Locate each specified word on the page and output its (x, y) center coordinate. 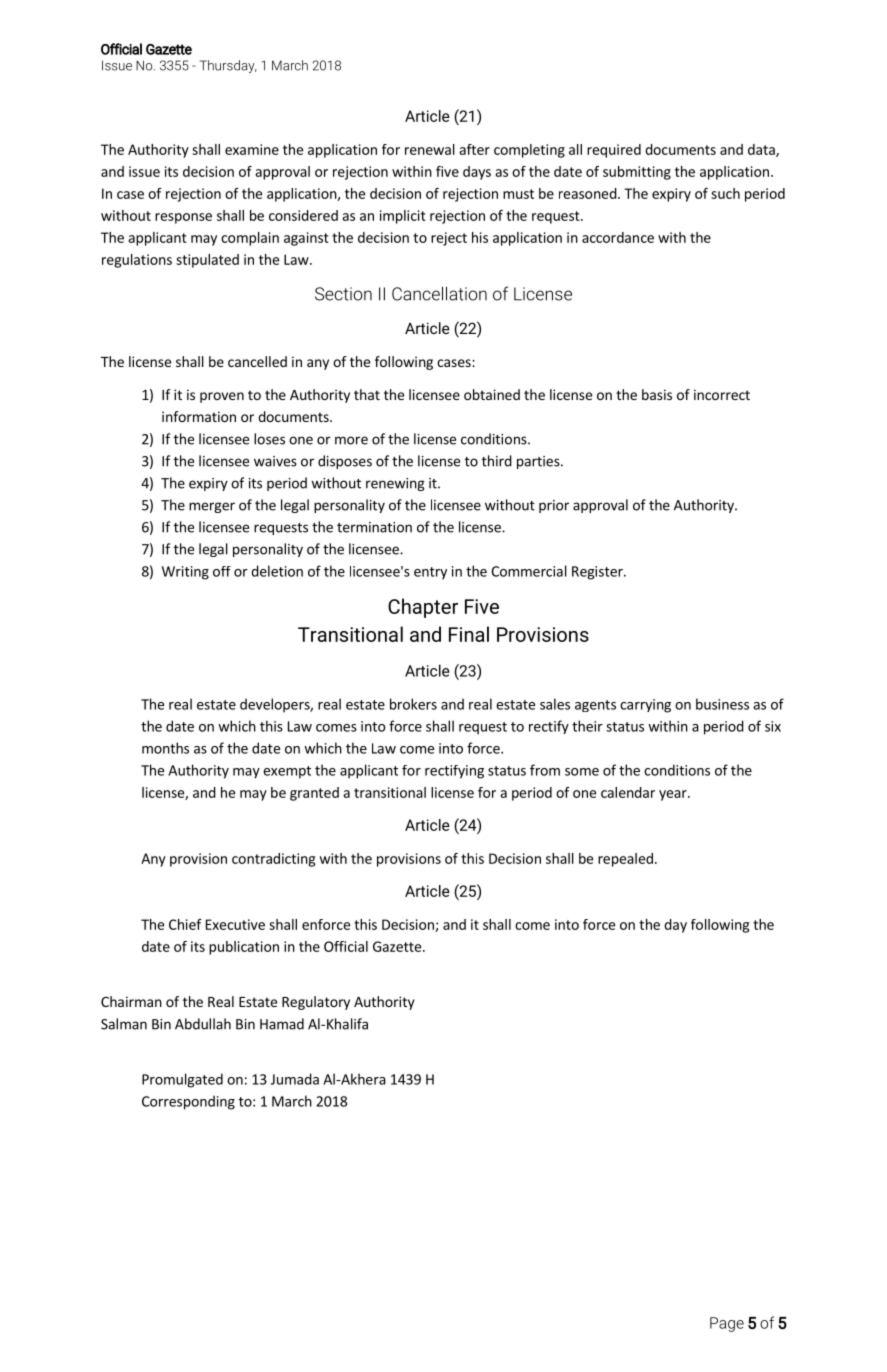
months (165, 748)
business (722, 704)
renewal (430, 149)
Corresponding (188, 1102)
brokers (413, 704)
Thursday (228, 66)
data (762, 150)
